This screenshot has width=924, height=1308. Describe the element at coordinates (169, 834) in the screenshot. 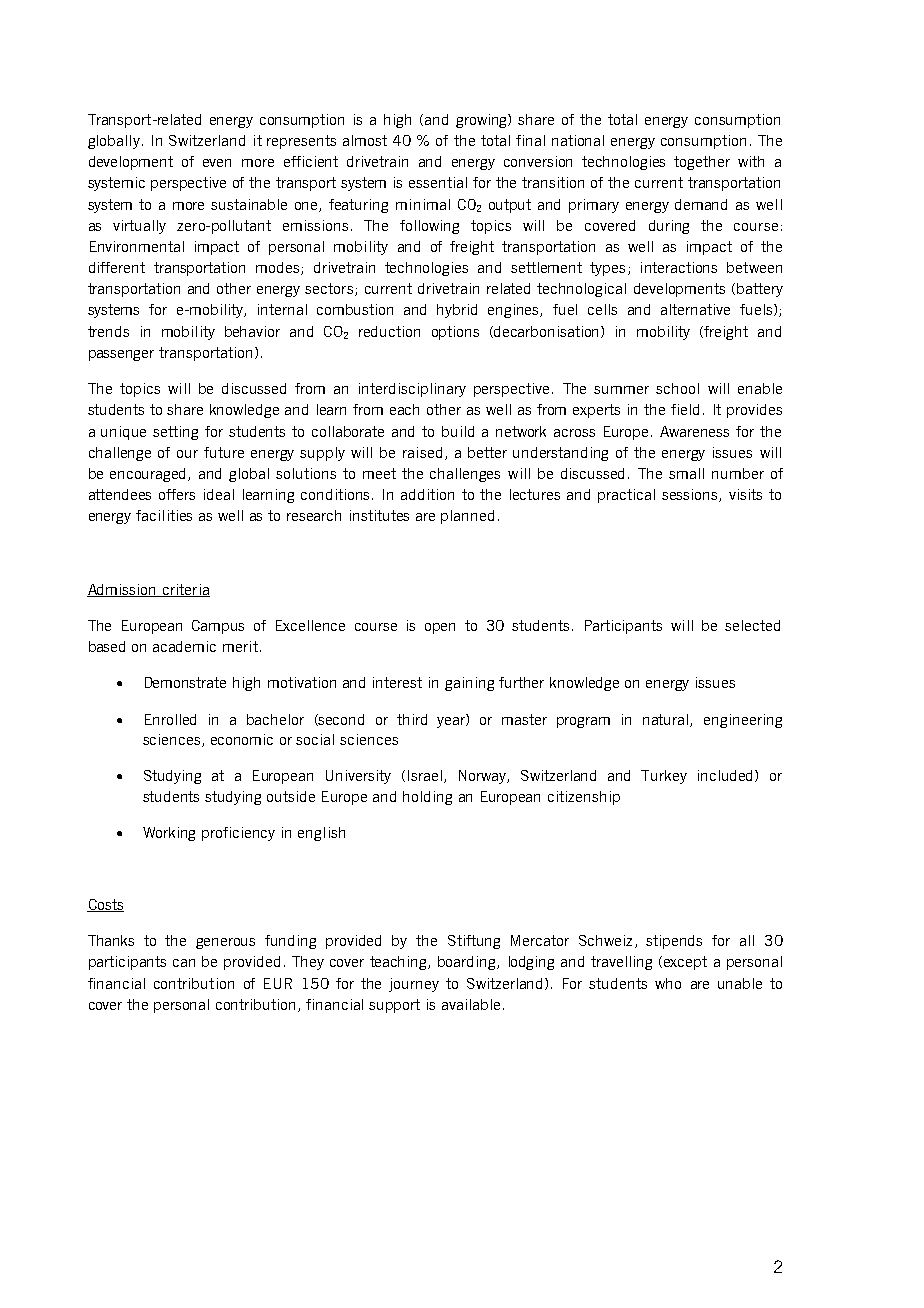

I see `Working` at that location.
